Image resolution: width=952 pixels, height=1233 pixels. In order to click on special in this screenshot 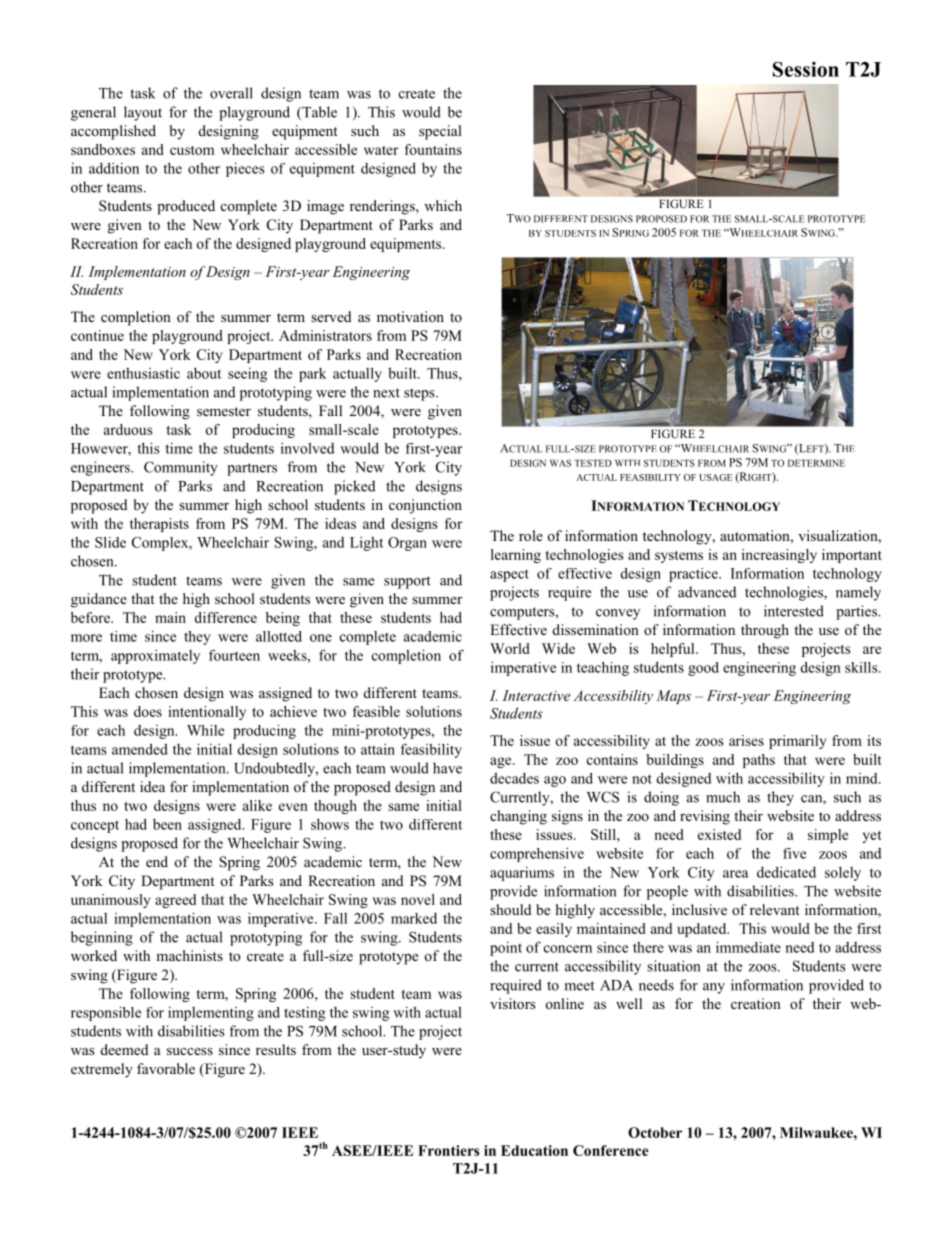, I will do `click(440, 132)`.
